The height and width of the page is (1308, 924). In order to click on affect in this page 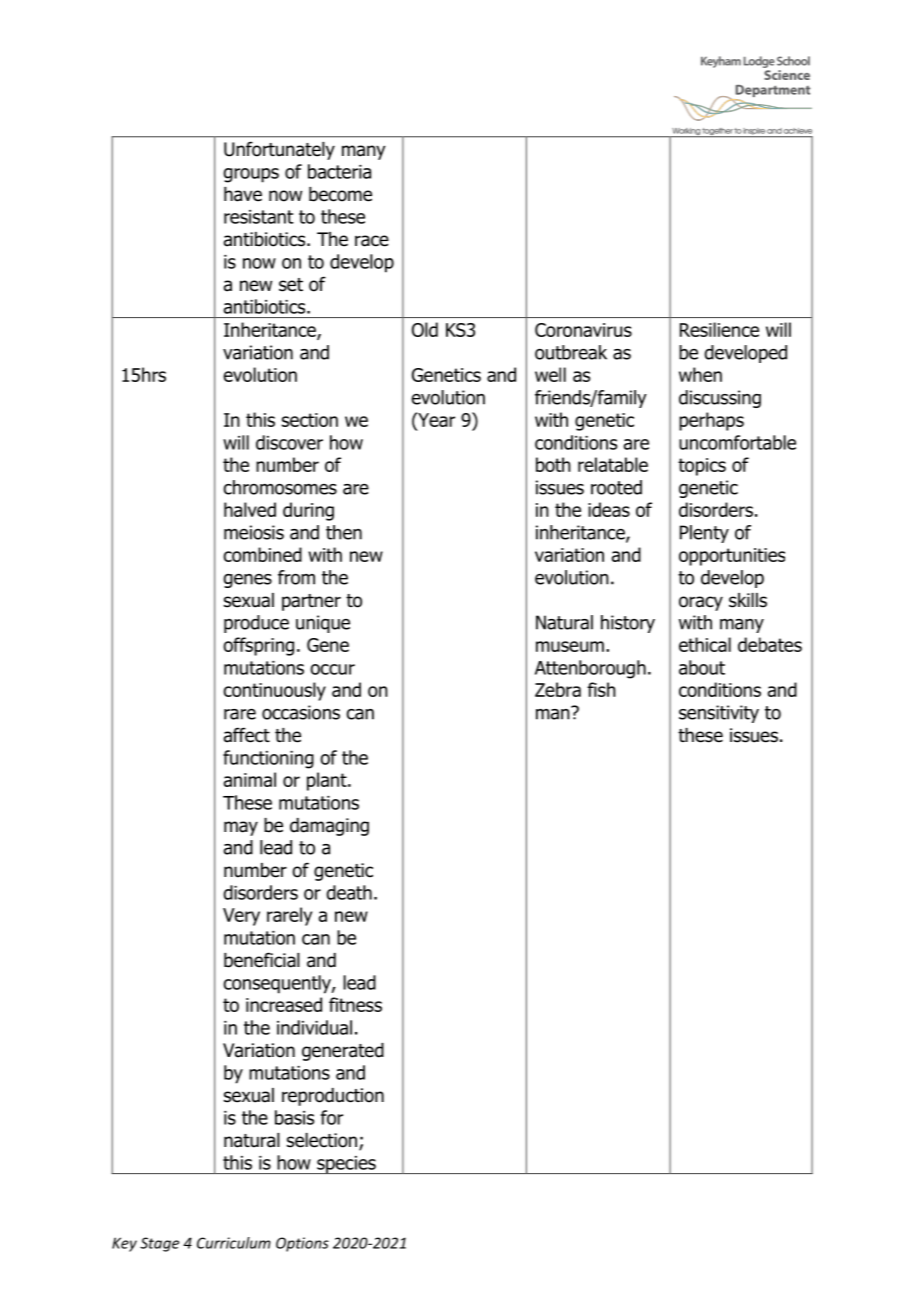, I will do `click(247, 735)`.
